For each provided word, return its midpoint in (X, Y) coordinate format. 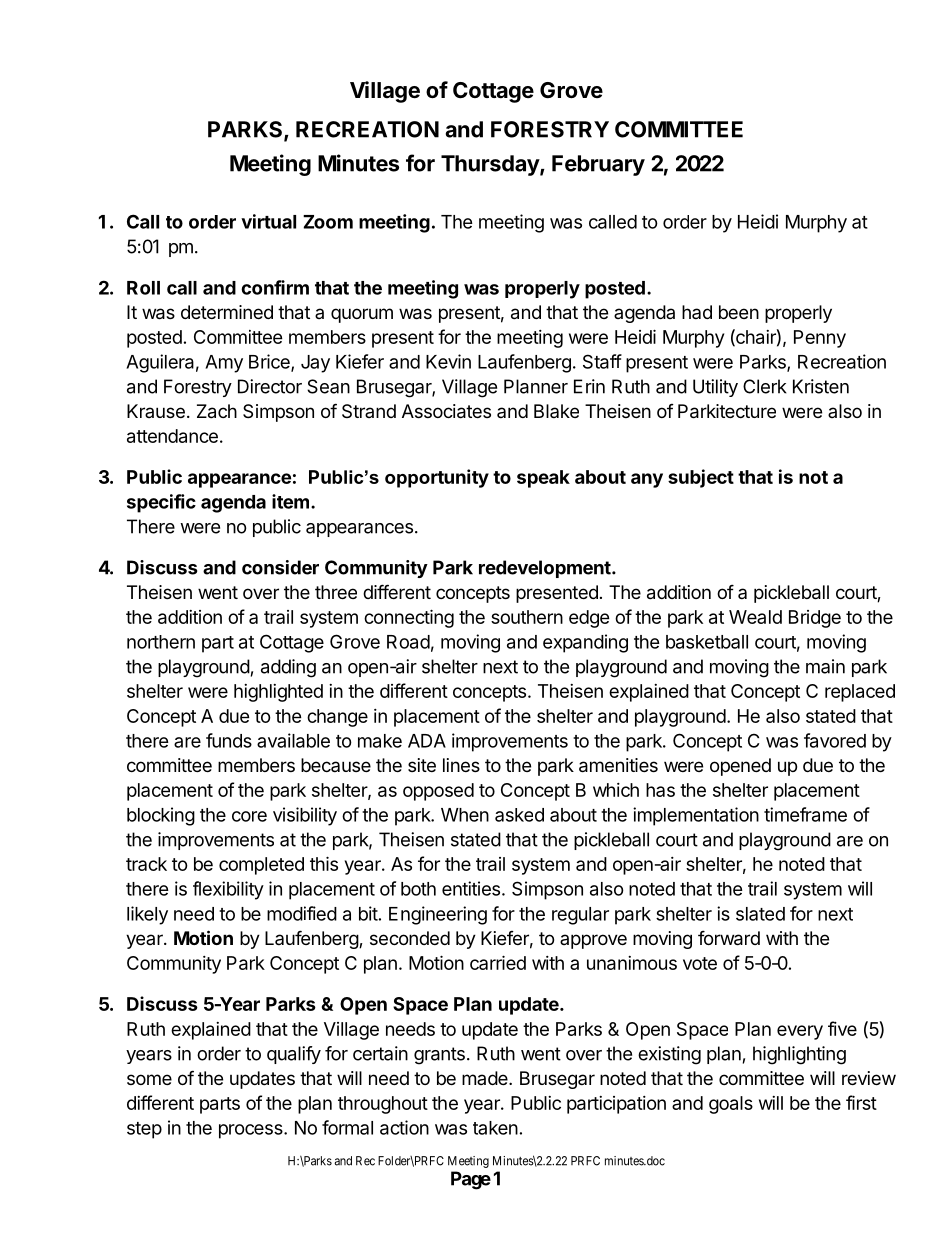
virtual (268, 221)
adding (288, 668)
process (252, 1131)
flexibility (228, 890)
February (598, 165)
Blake (556, 411)
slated (760, 914)
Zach (217, 411)
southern (527, 617)
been (739, 312)
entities (471, 888)
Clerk (765, 386)
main (825, 666)
